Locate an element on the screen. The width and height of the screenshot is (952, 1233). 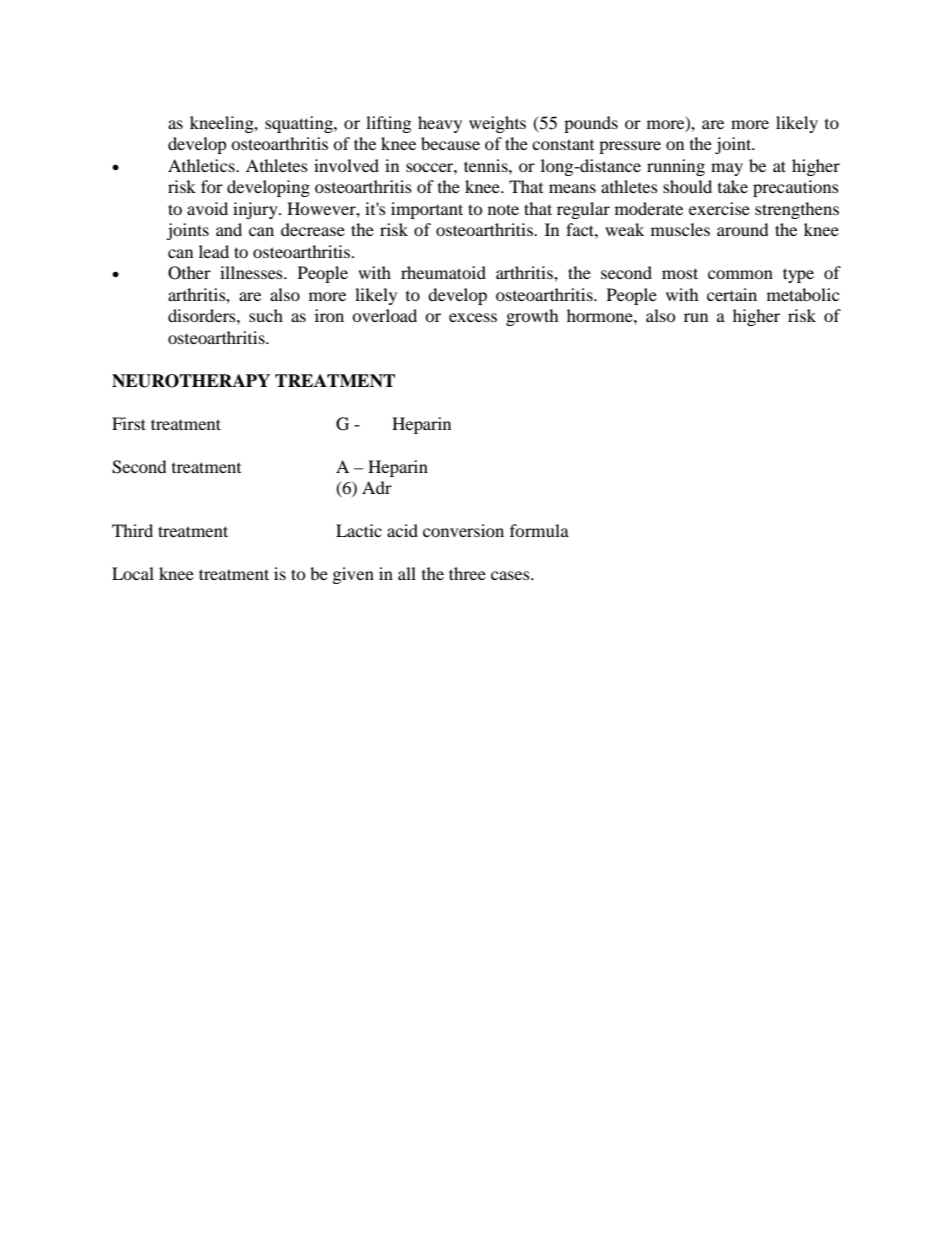
may is located at coordinates (727, 169).
